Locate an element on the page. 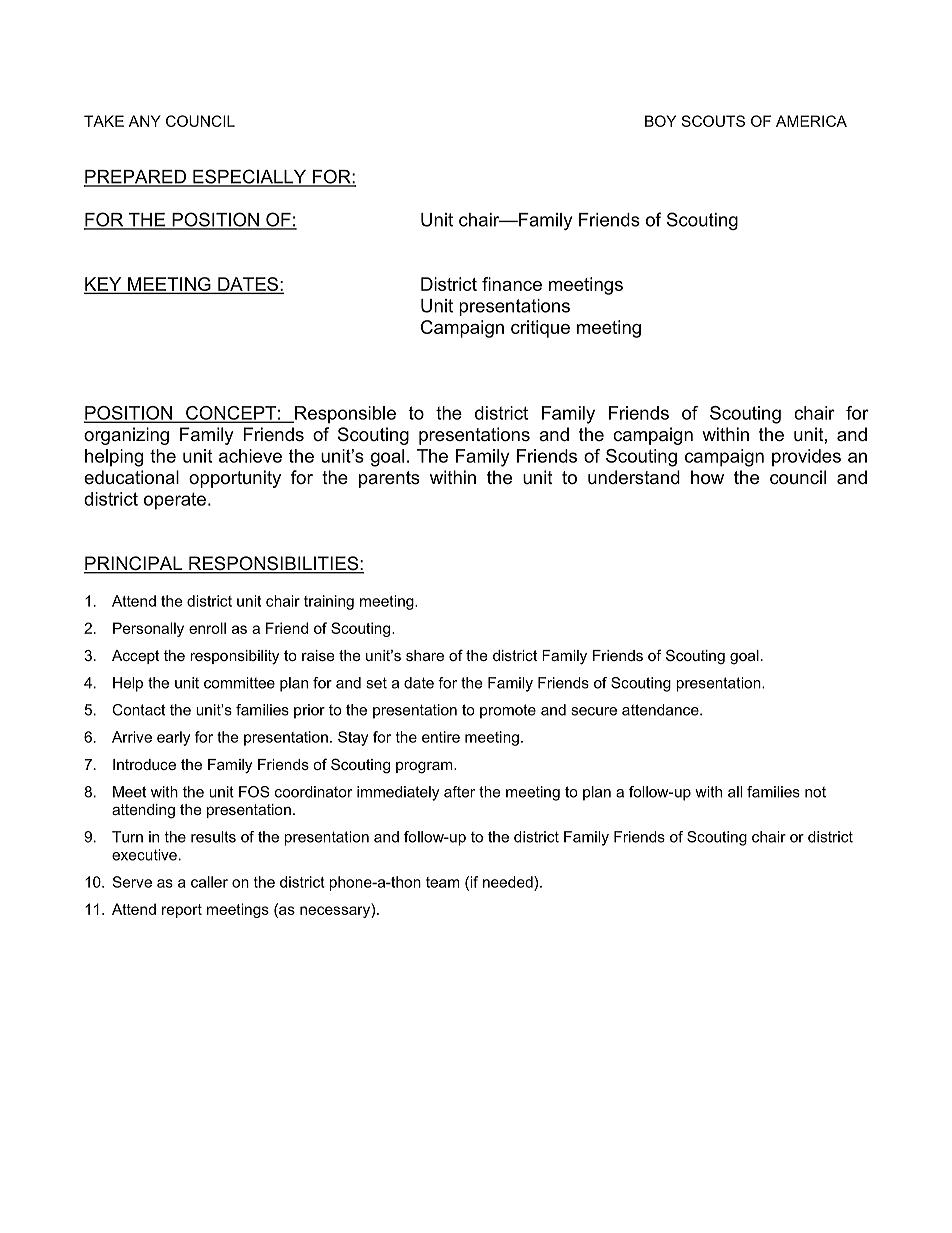 This image has width=952, height=1233. SCOUTS is located at coordinates (713, 121).
